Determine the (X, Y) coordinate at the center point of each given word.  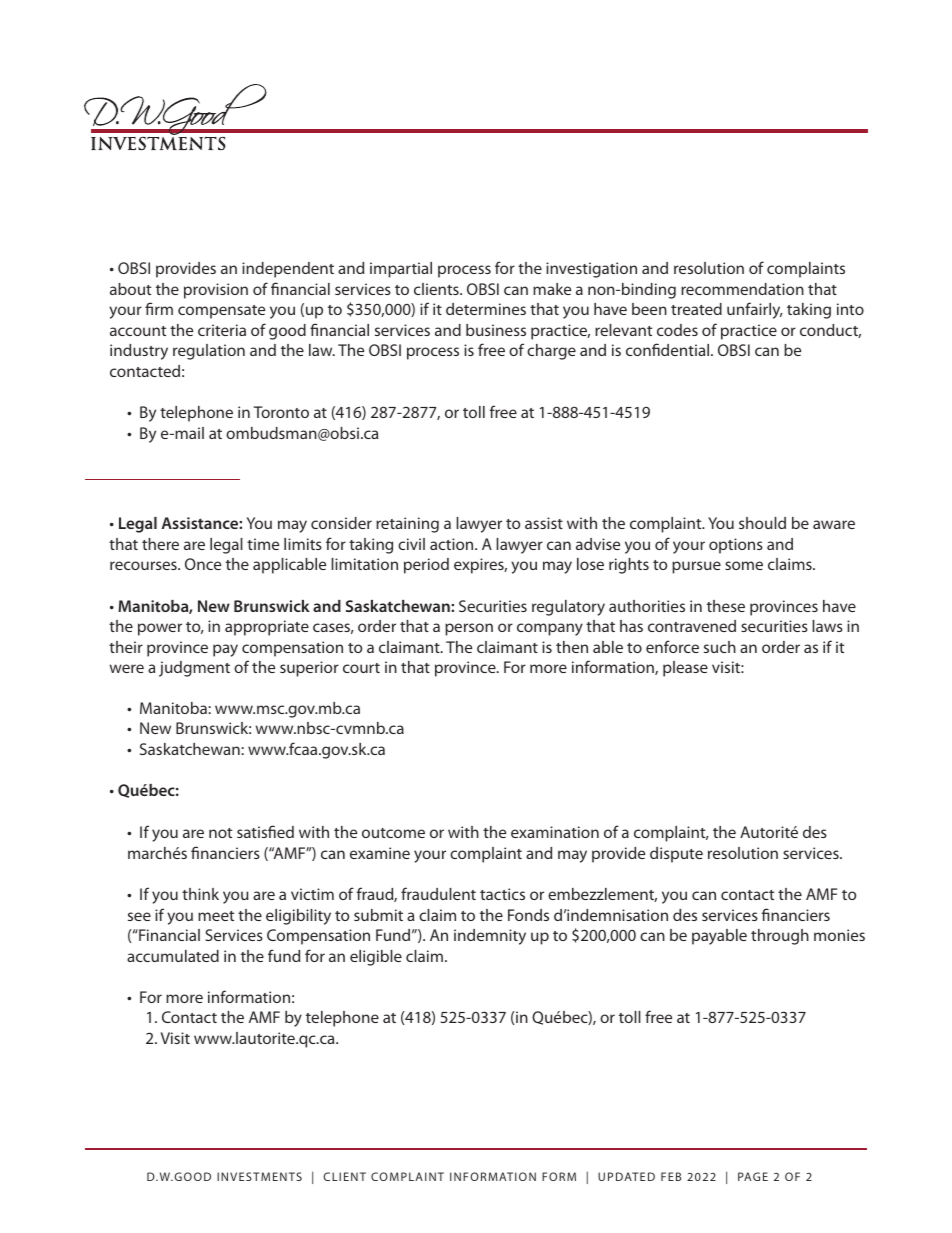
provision (216, 291)
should (762, 523)
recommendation (742, 289)
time (263, 544)
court (361, 668)
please (685, 669)
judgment (194, 669)
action (453, 544)
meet (216, 916)
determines (486, 309)
